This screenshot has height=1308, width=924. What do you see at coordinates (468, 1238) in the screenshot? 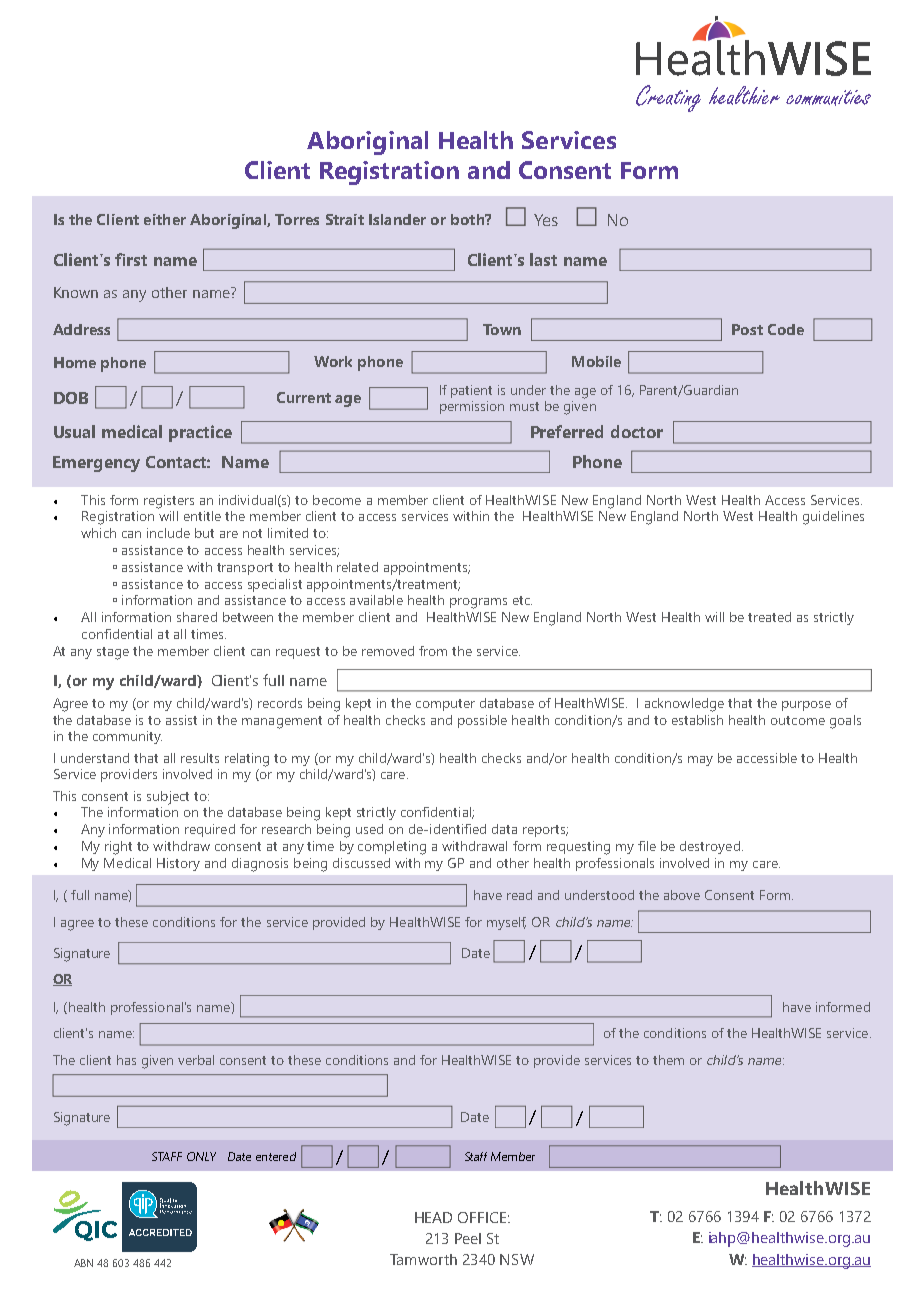
I see `Peel` at bounding box center [468, 1238].
